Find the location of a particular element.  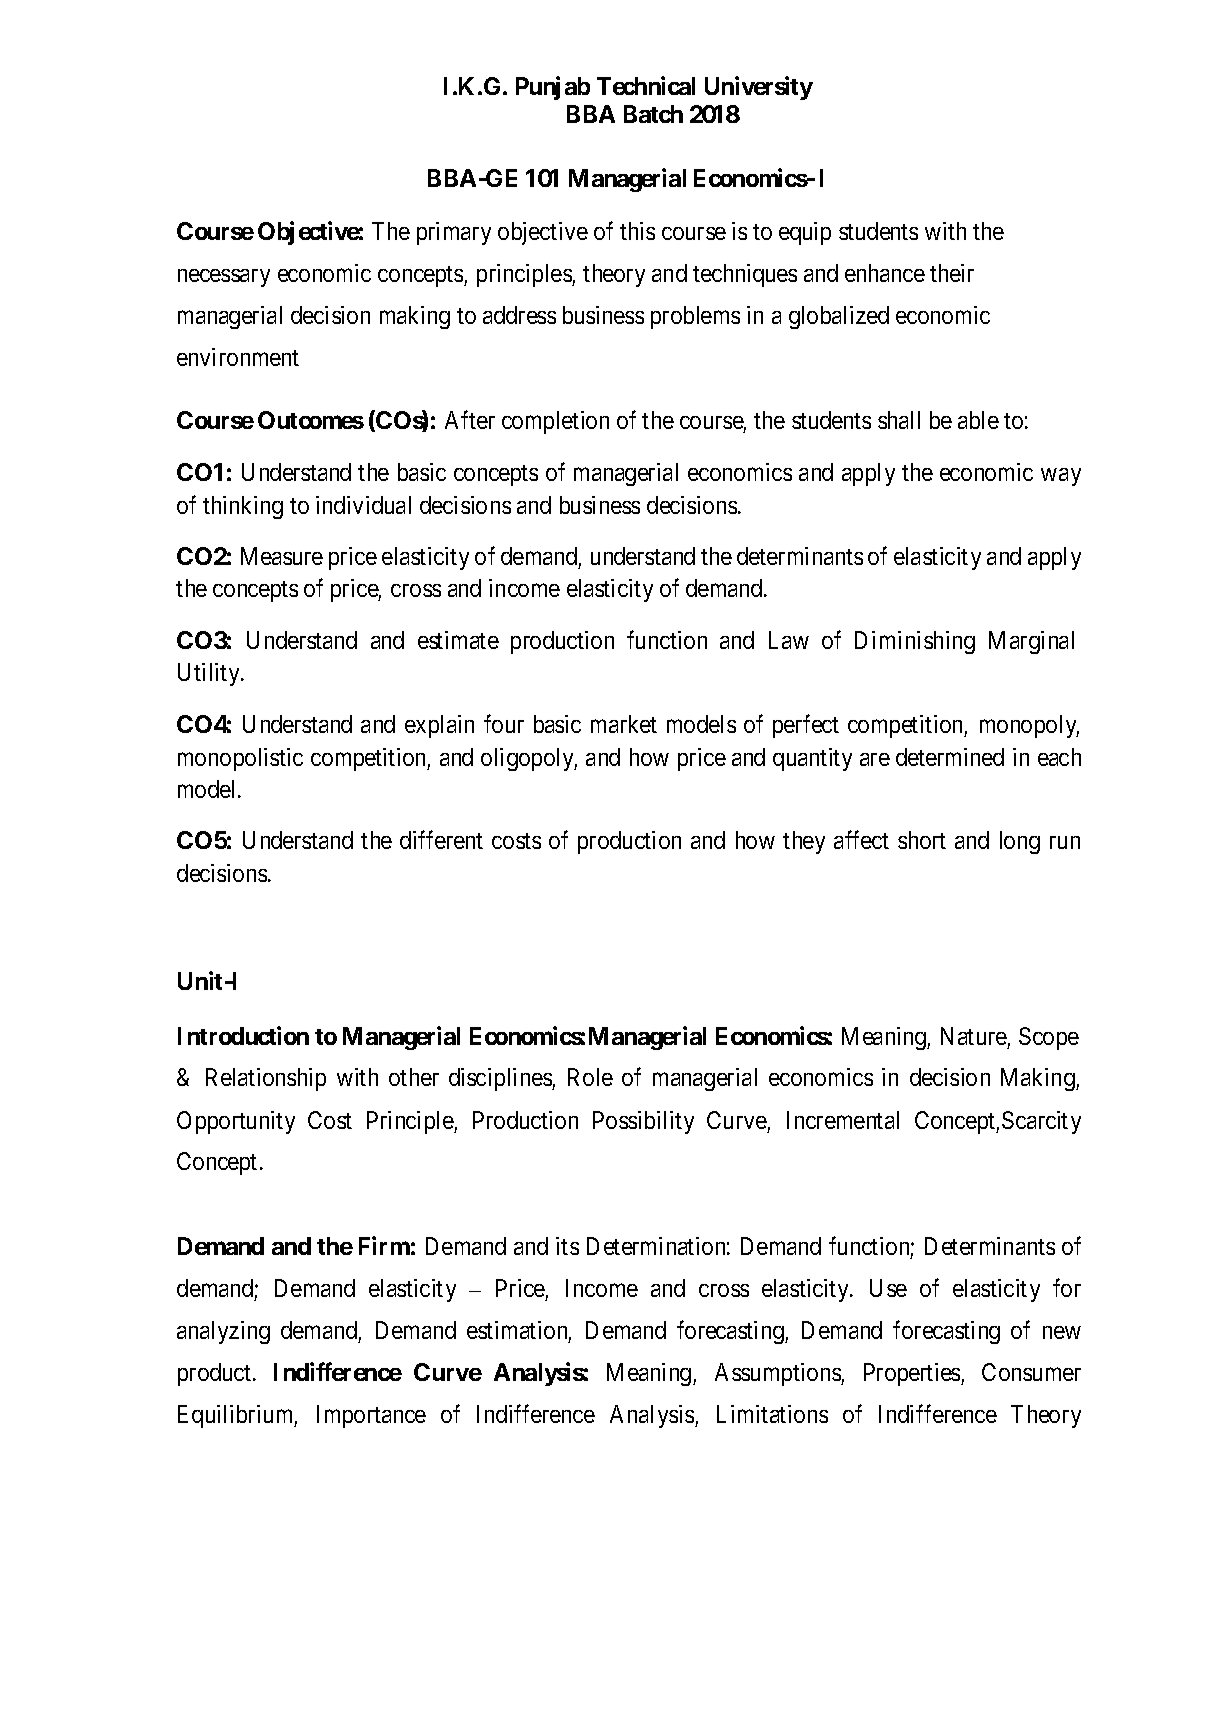

different is located at coordinates (441, 840).
